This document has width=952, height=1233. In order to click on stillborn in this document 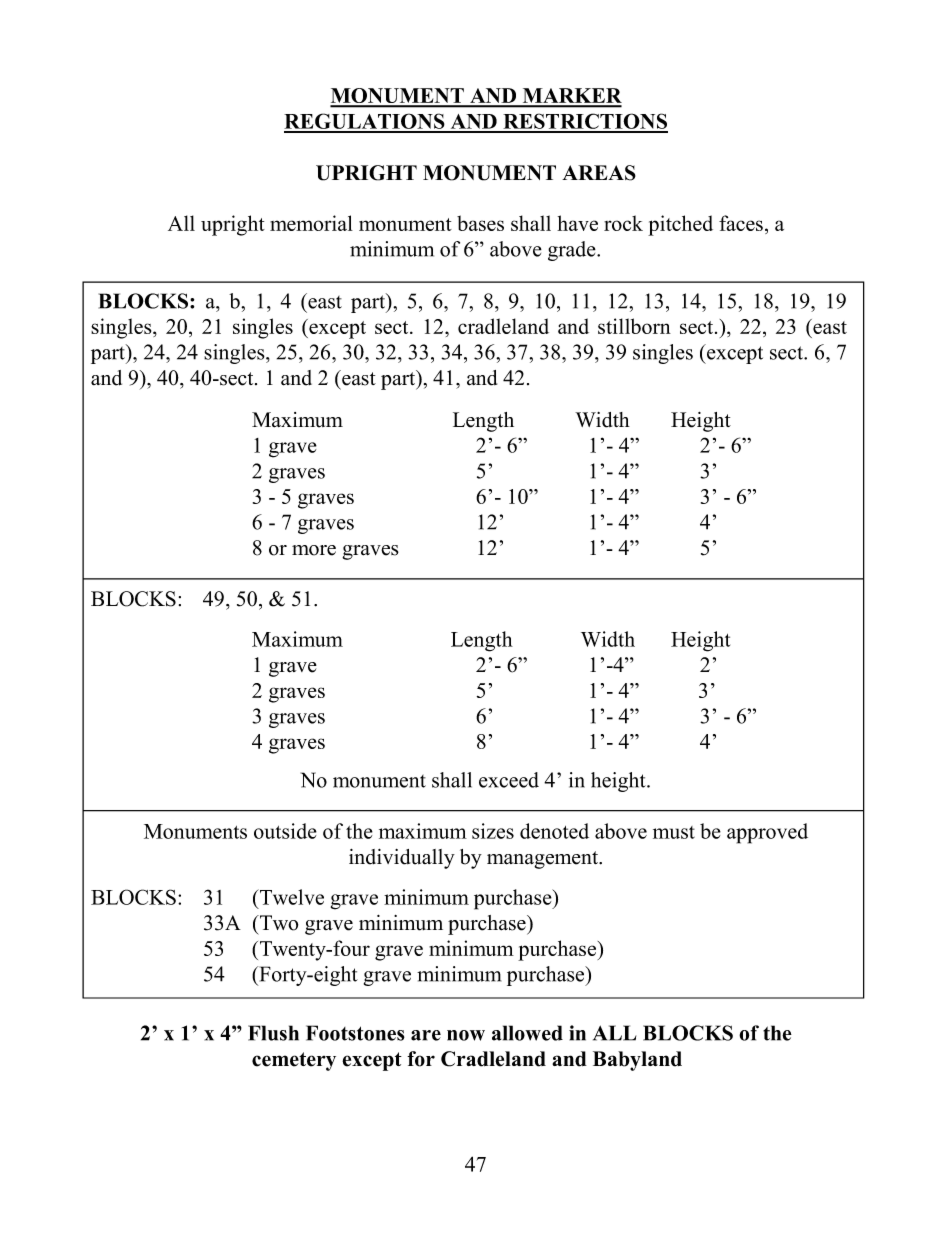, I will do `click(634, 326)`.
